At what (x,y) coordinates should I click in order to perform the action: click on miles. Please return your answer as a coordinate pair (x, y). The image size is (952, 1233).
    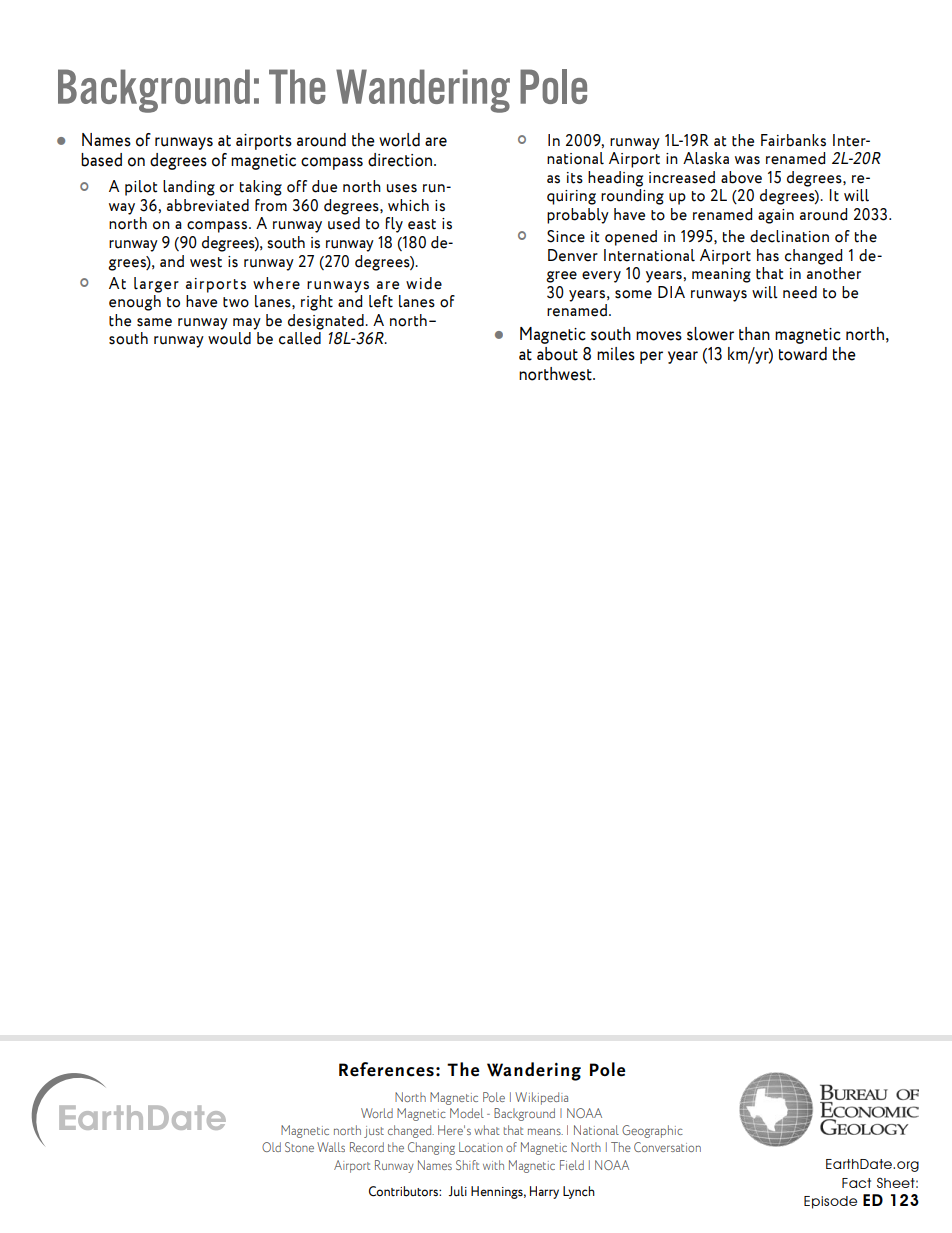
    Looking at the image, I should click on (616, 354).
